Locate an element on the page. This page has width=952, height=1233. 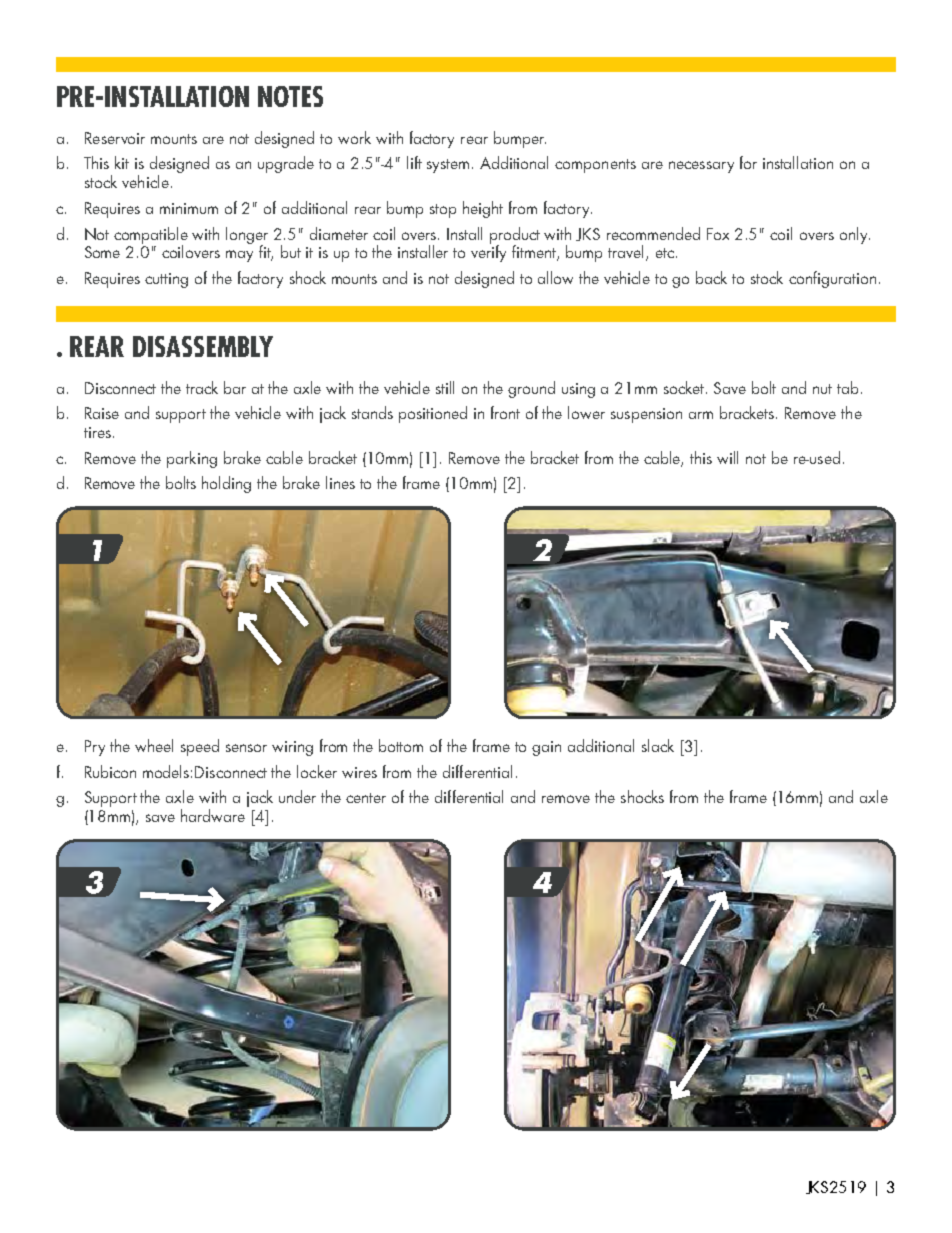
parking is located at coordinates (192, 459).
